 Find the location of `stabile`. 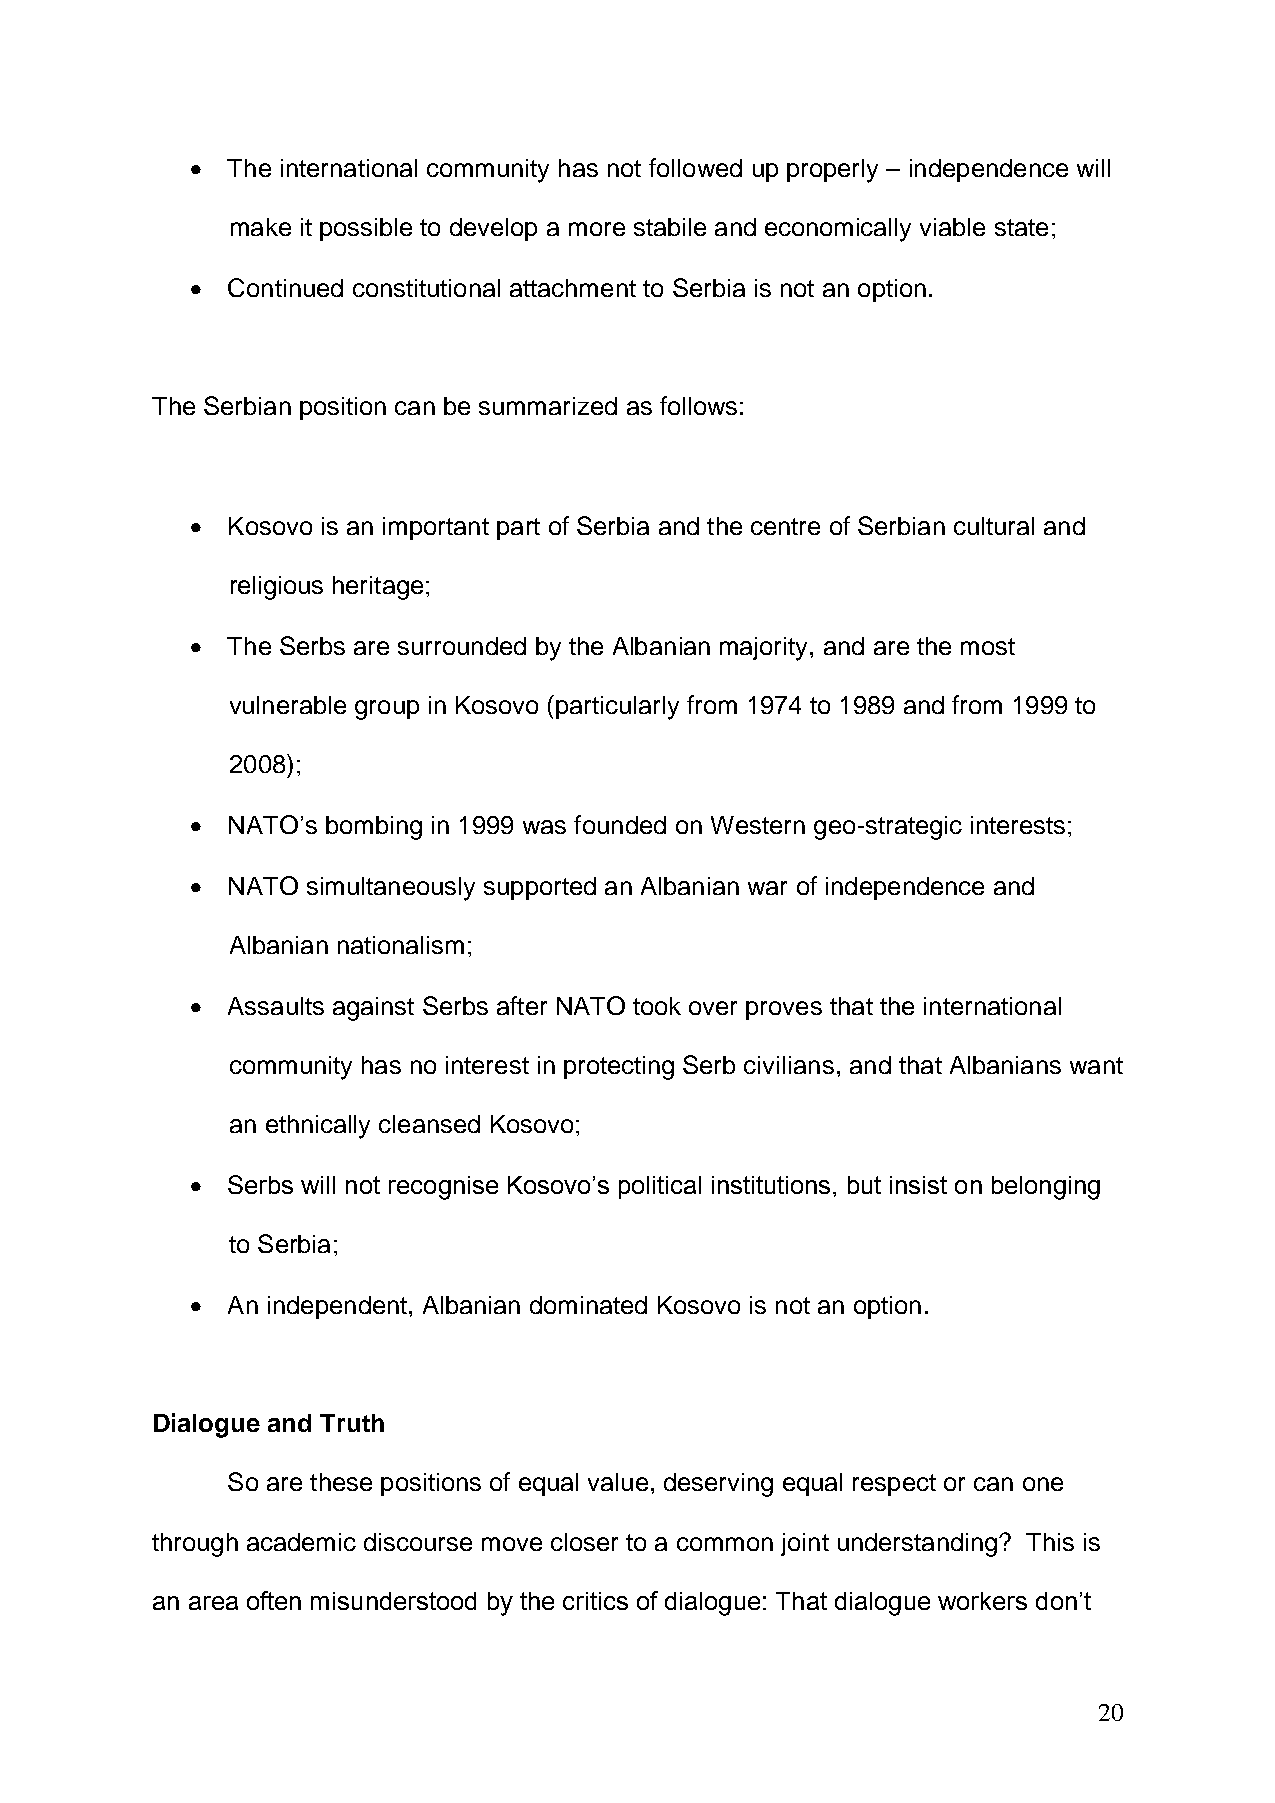

stabile is located at coordinates (670, 227).
